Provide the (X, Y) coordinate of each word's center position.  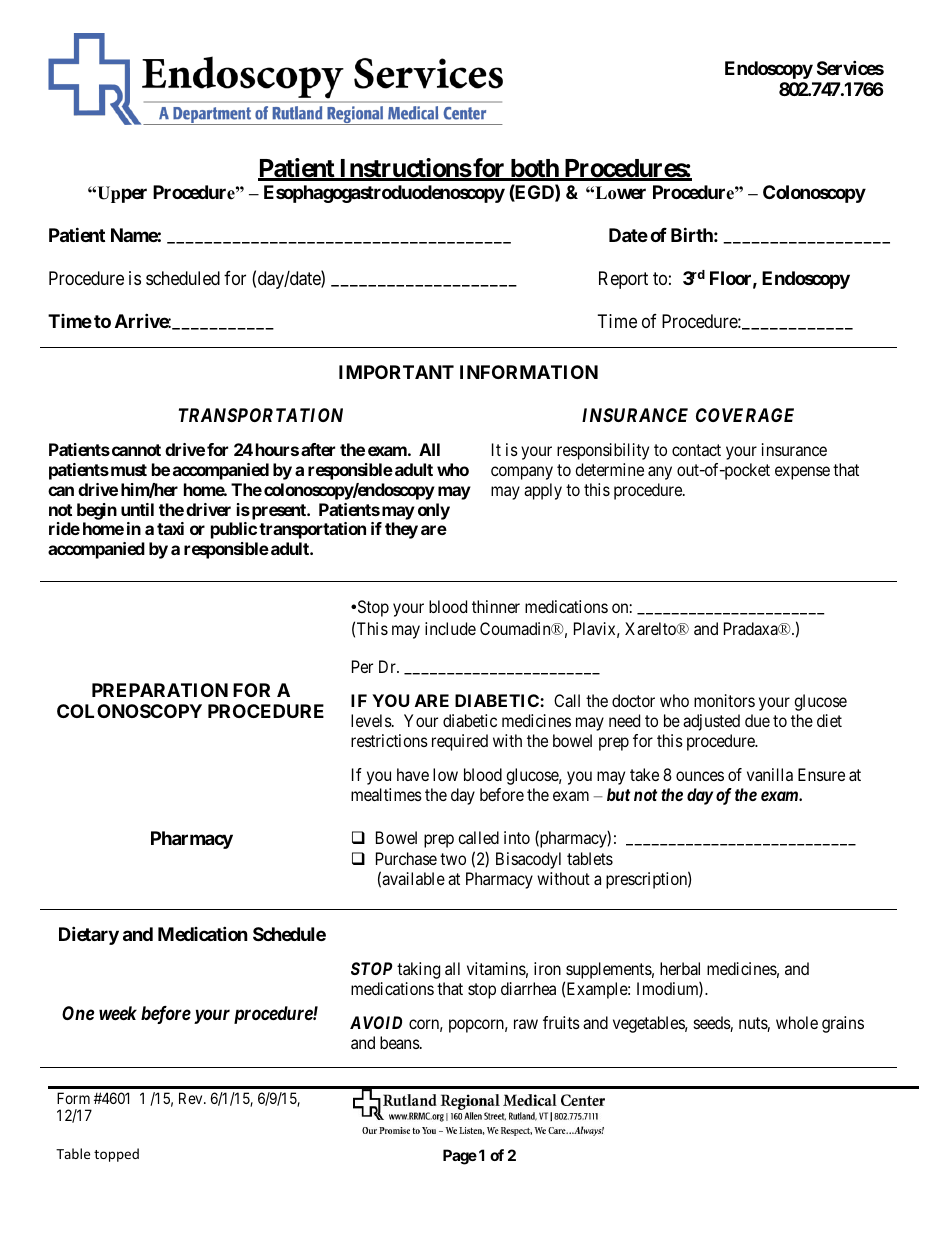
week (118, 1013)
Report (623, 280)
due (757, 720)
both (534, 169)
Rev (192, 1098)
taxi (170, 528)
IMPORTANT (396, 372)
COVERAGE (745, 415)
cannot (135, 450)
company (522, 473)
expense (802, 473)
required (460, 742)
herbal (680, 968)
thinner (496, 606)
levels (371, 720)
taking (418, 970)
